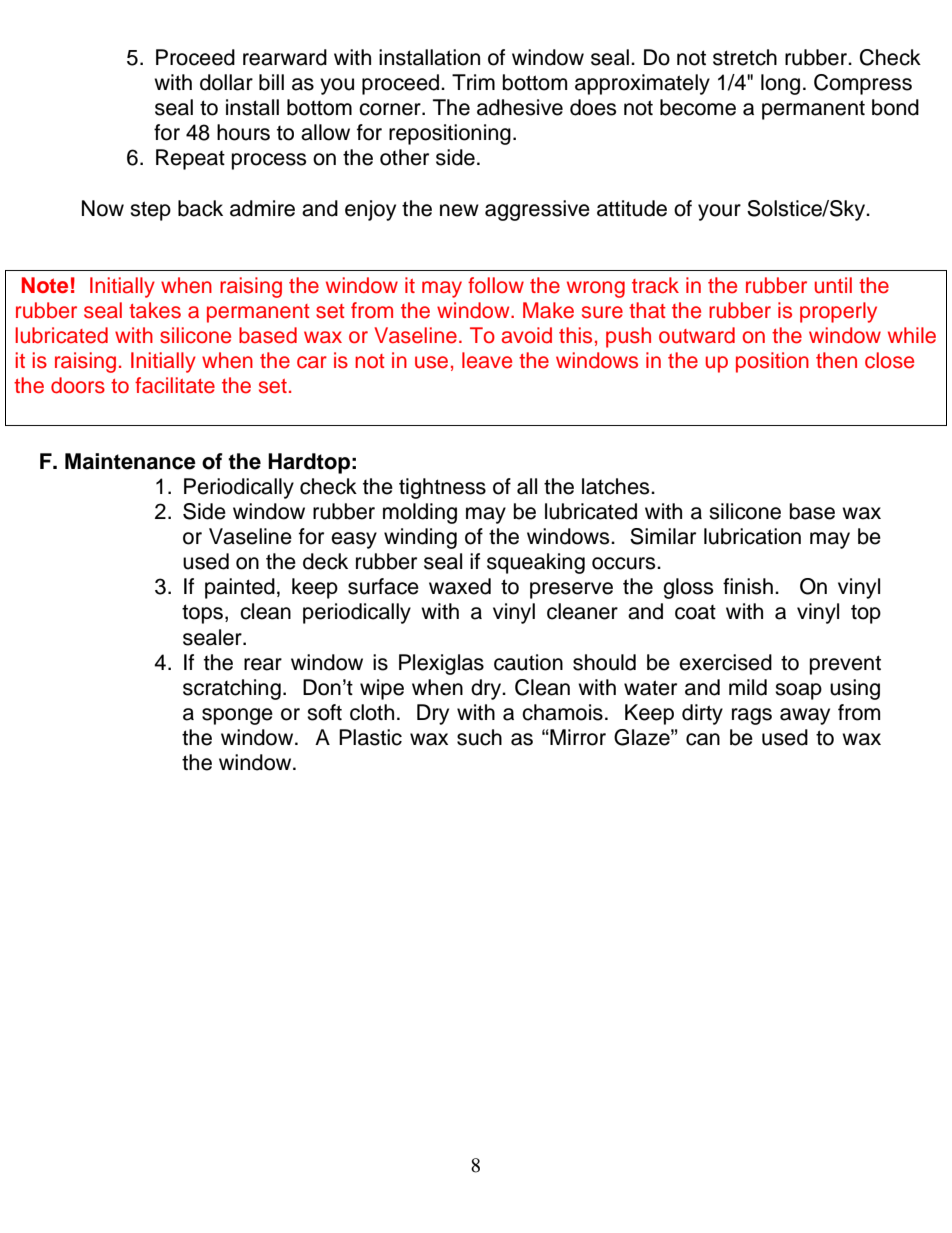 Image resolution: width=952 pixels, height=1233 pixels. What do you see at coordinates (226, 82) in the screenshot?
I see `dollar` at bounding box center [226, 82].
